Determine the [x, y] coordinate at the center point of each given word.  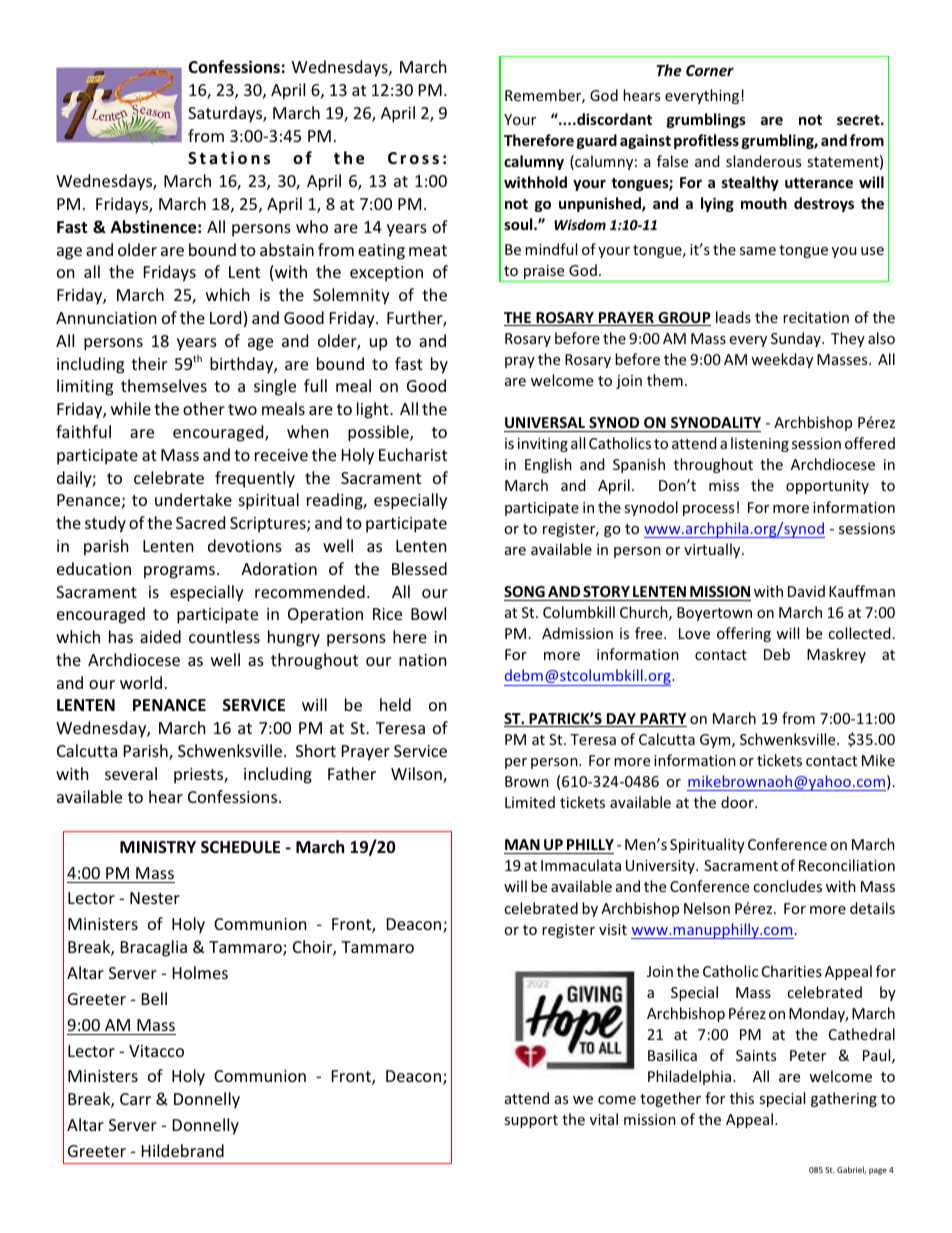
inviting [543, 445]
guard [597, 141]
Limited [530, 802]
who [312, 226]
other [204, 408]
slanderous [763, 161]
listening [760, 444]
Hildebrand [183, 1150]
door [738, 802]
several [131, 773]
